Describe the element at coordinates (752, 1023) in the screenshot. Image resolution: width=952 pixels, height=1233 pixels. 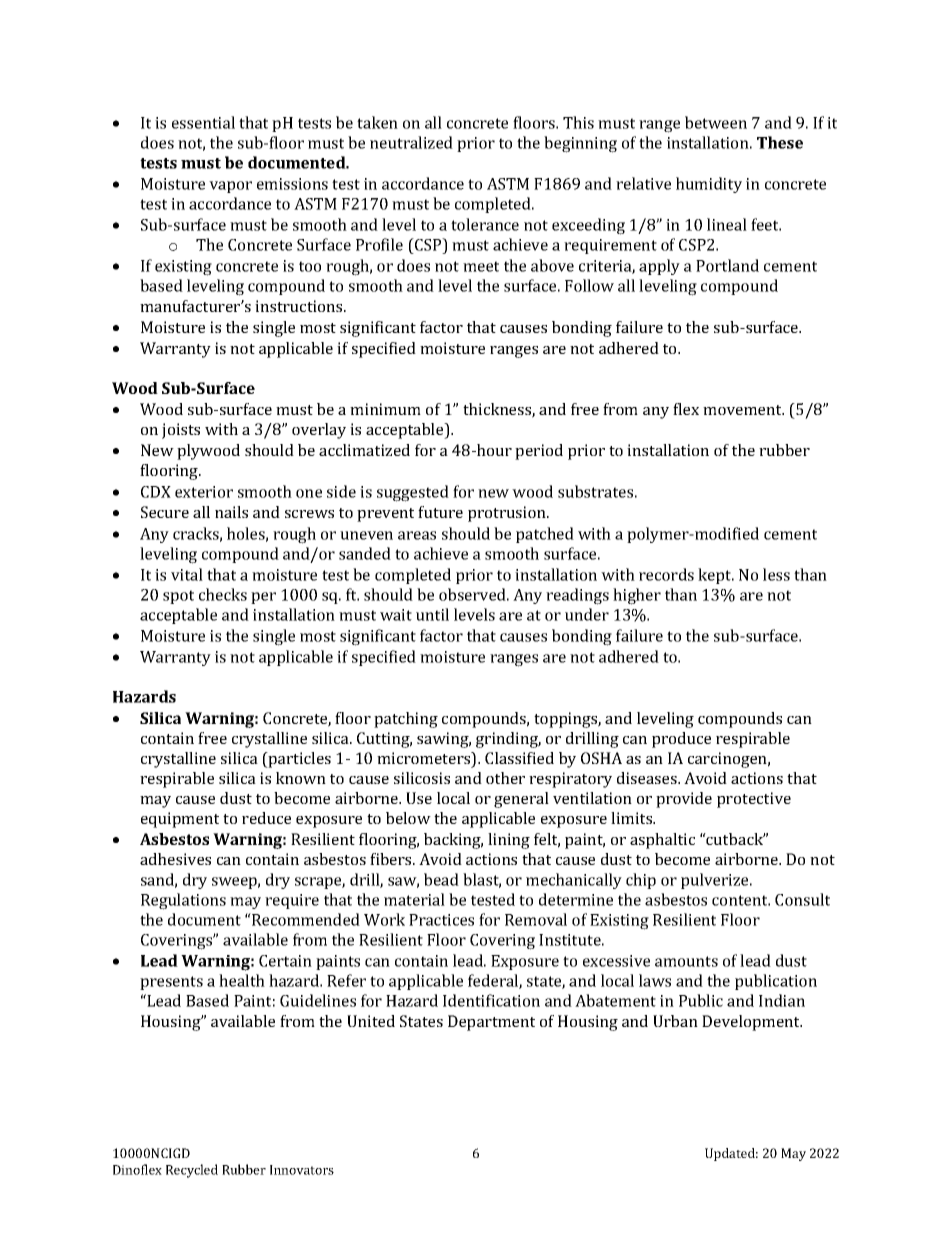
I see `Development` at that location.
